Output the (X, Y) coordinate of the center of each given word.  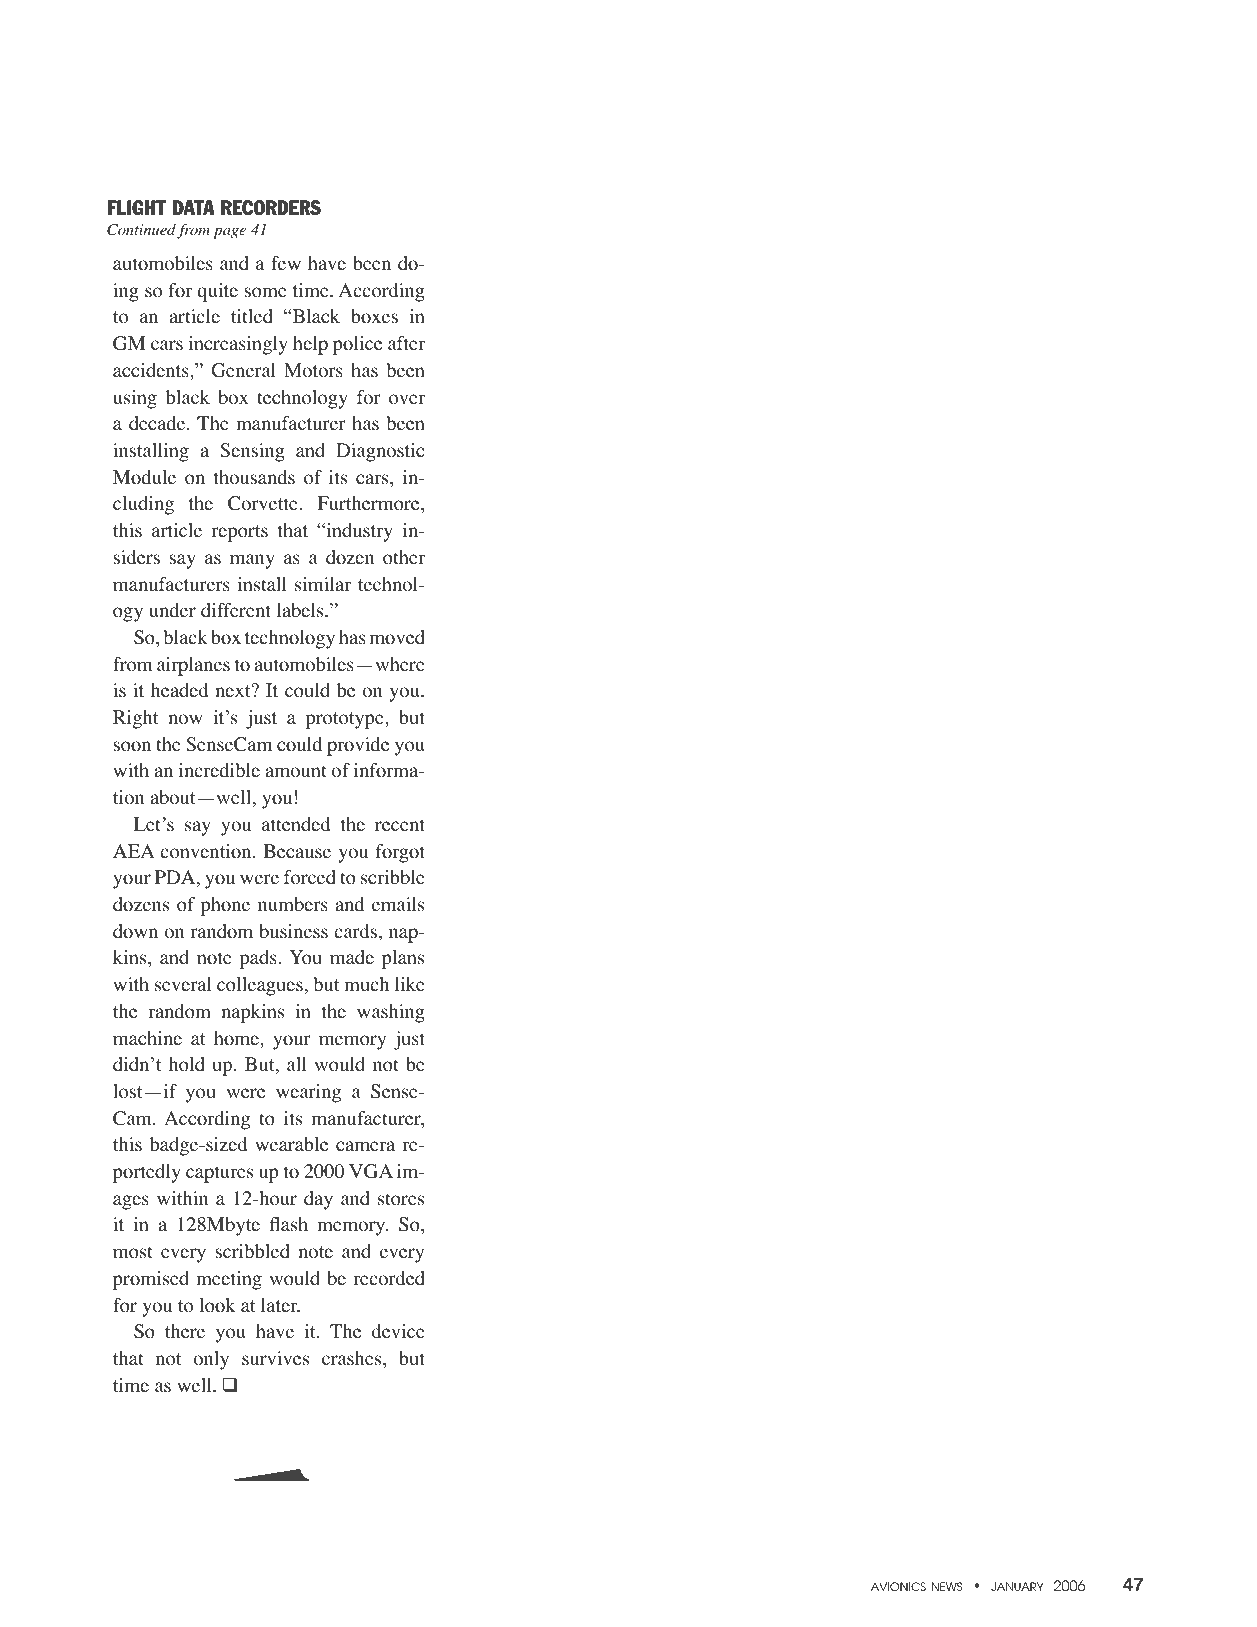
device (398, 1331)
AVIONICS (898, 1586)
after (406, 343)
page (229, 233)
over (407, 399)
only (211, 1360)
